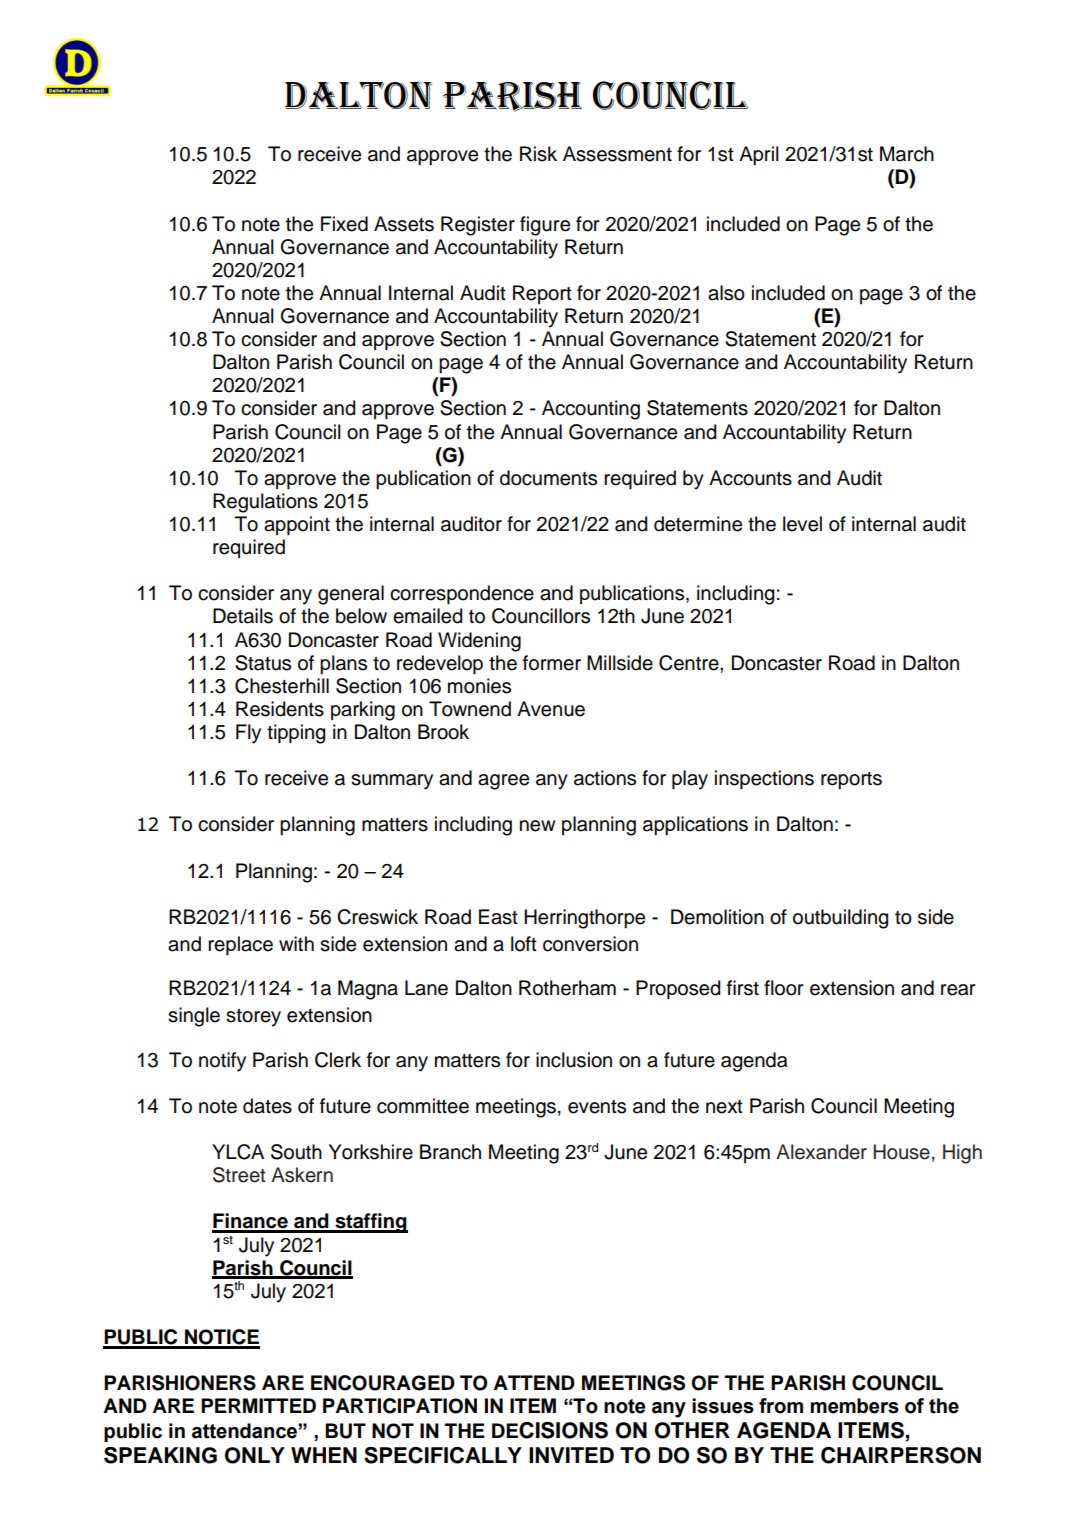 The width and height of the image is (1087, 1538). I want to click on Regulations, so click(265, 503).
